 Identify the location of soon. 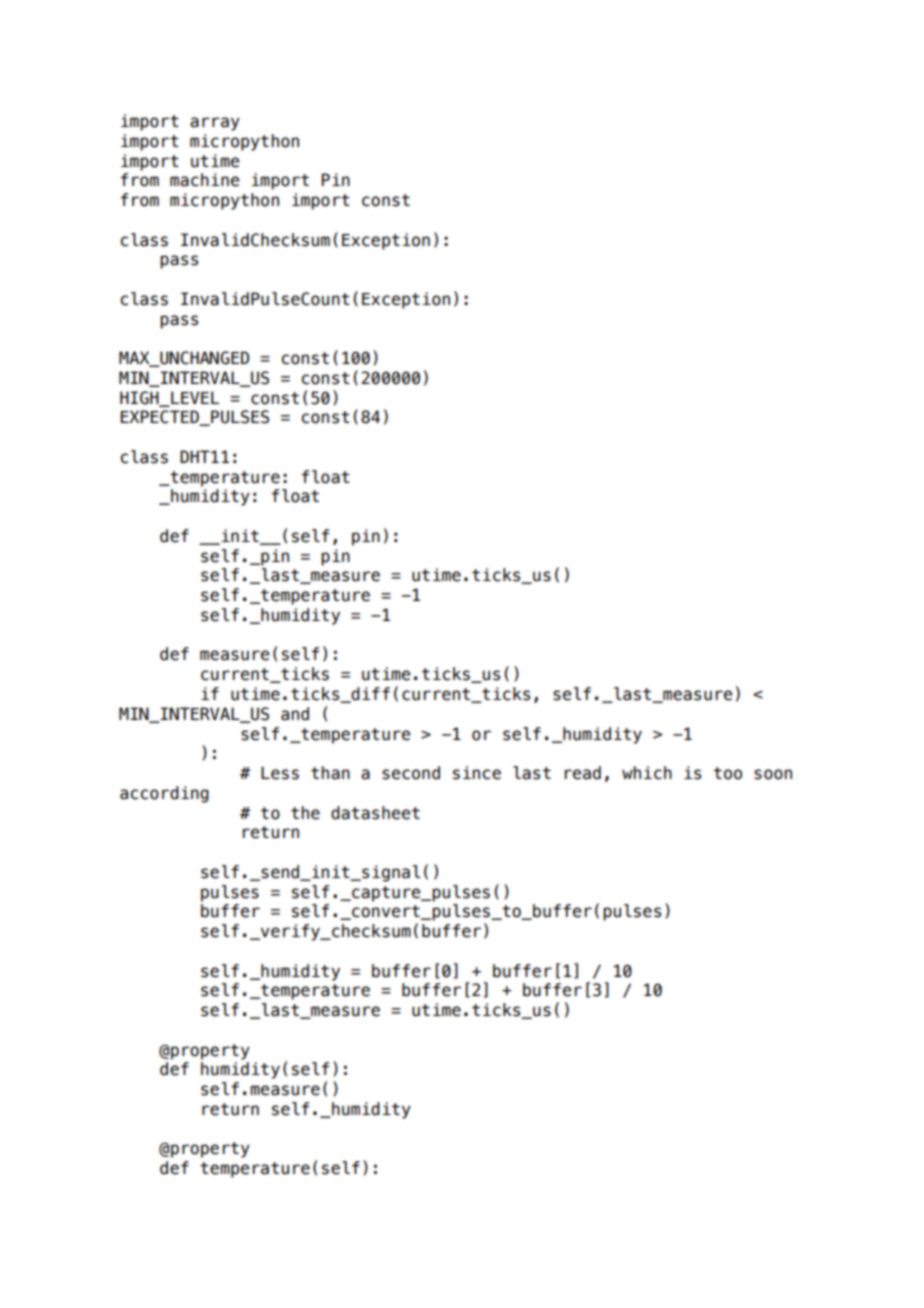
(773, 774).
